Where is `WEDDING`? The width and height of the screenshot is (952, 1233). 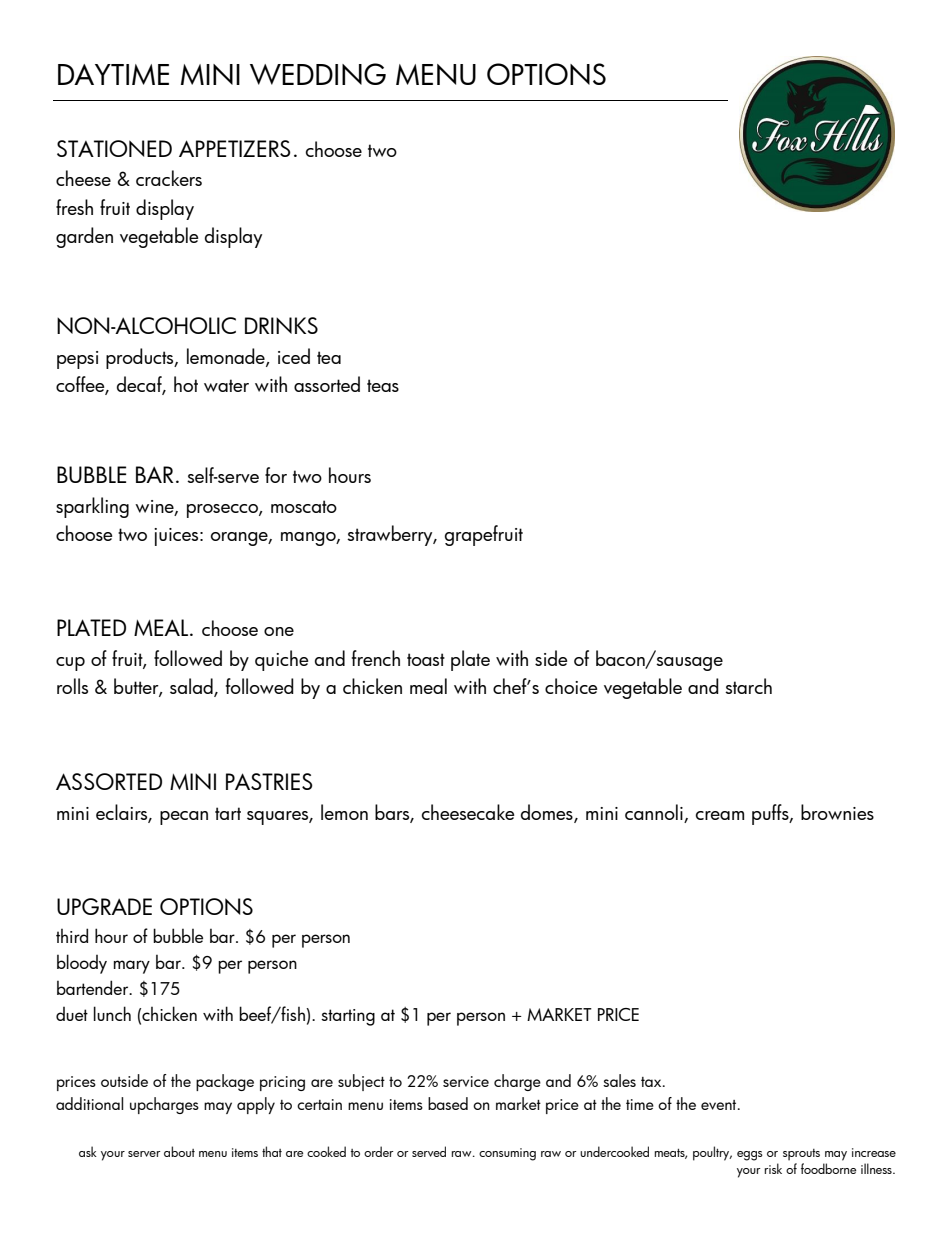 WEDDING is located at coordinates (318, 74).
